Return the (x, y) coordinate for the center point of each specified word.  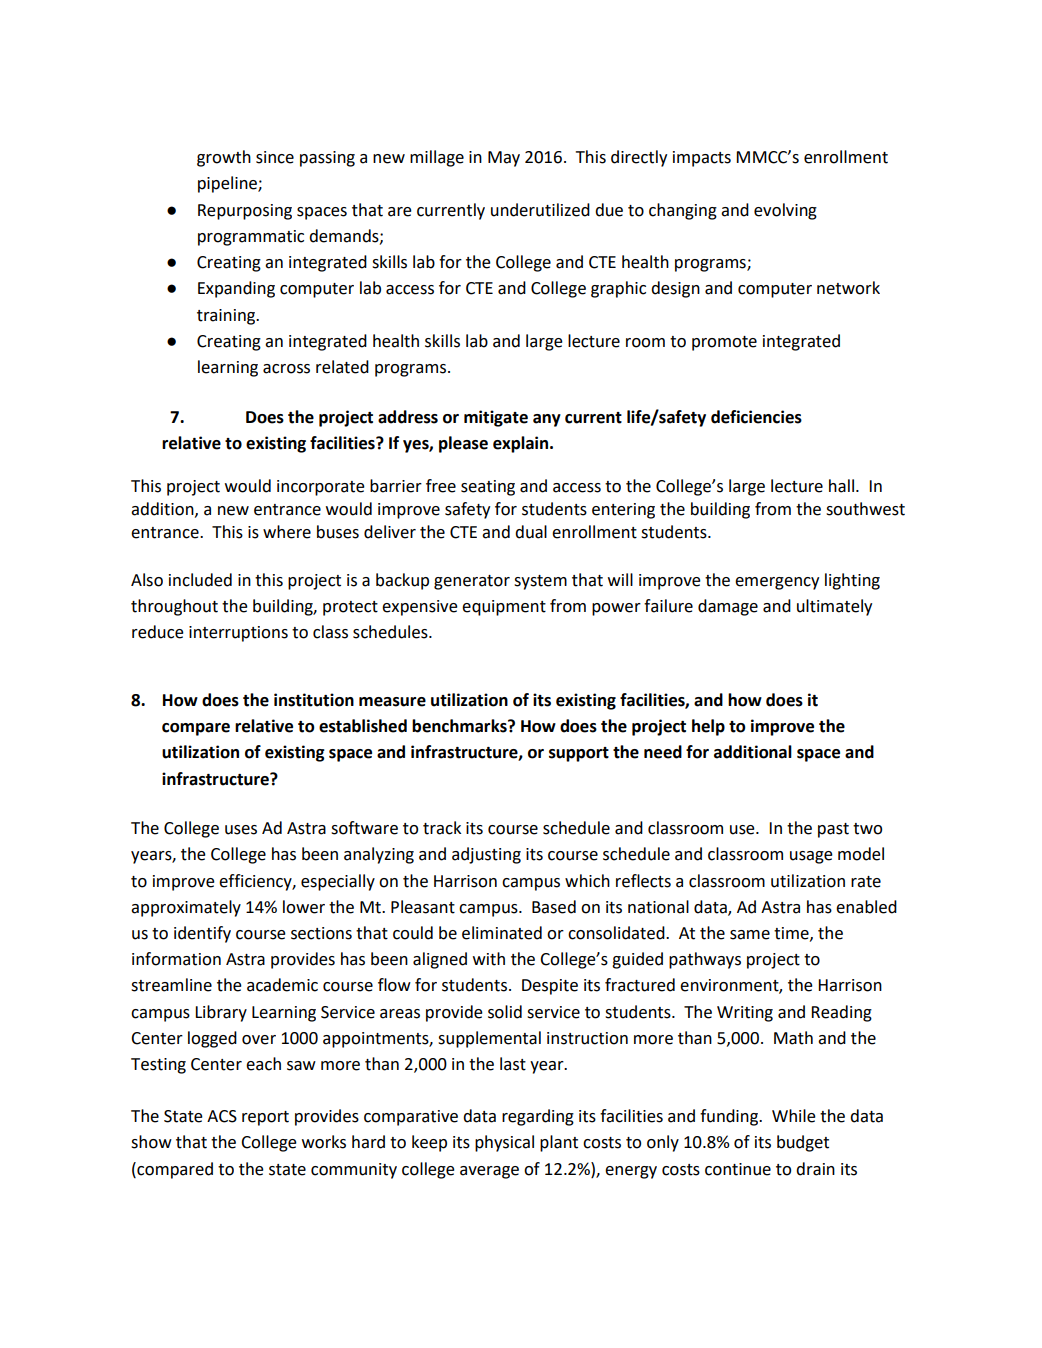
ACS (222, 1116)
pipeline (228, 184)
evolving (785, 211)
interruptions (238, 634)
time (792, 934)
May (504, 159)
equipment (504, 608)
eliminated (502, 933)
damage (728, 607)
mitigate (496, 418)
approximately (186, 908)
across (286, 369)
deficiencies (756, 417)
